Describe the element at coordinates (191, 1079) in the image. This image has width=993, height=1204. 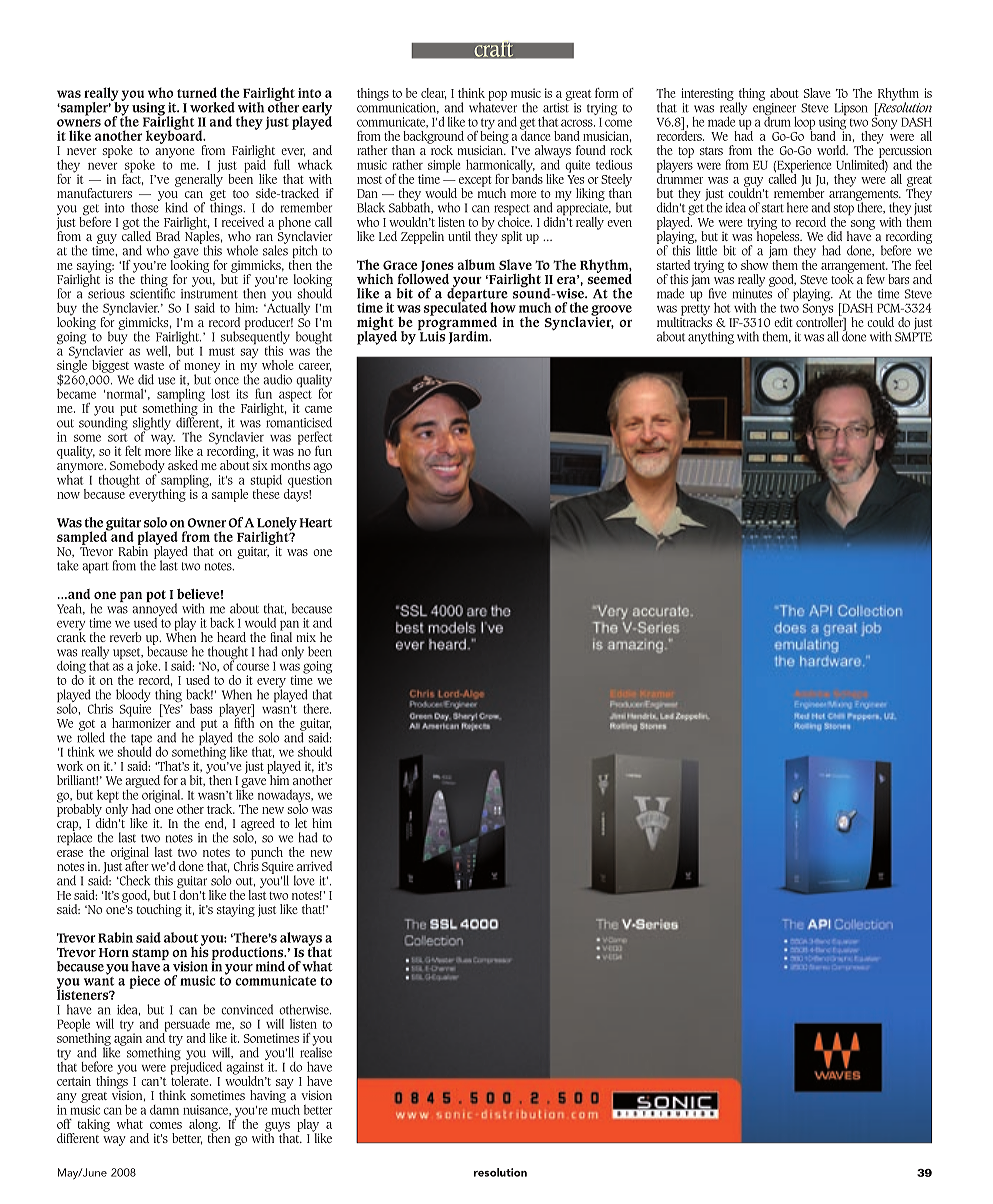
I see `tolerate` at that location.
